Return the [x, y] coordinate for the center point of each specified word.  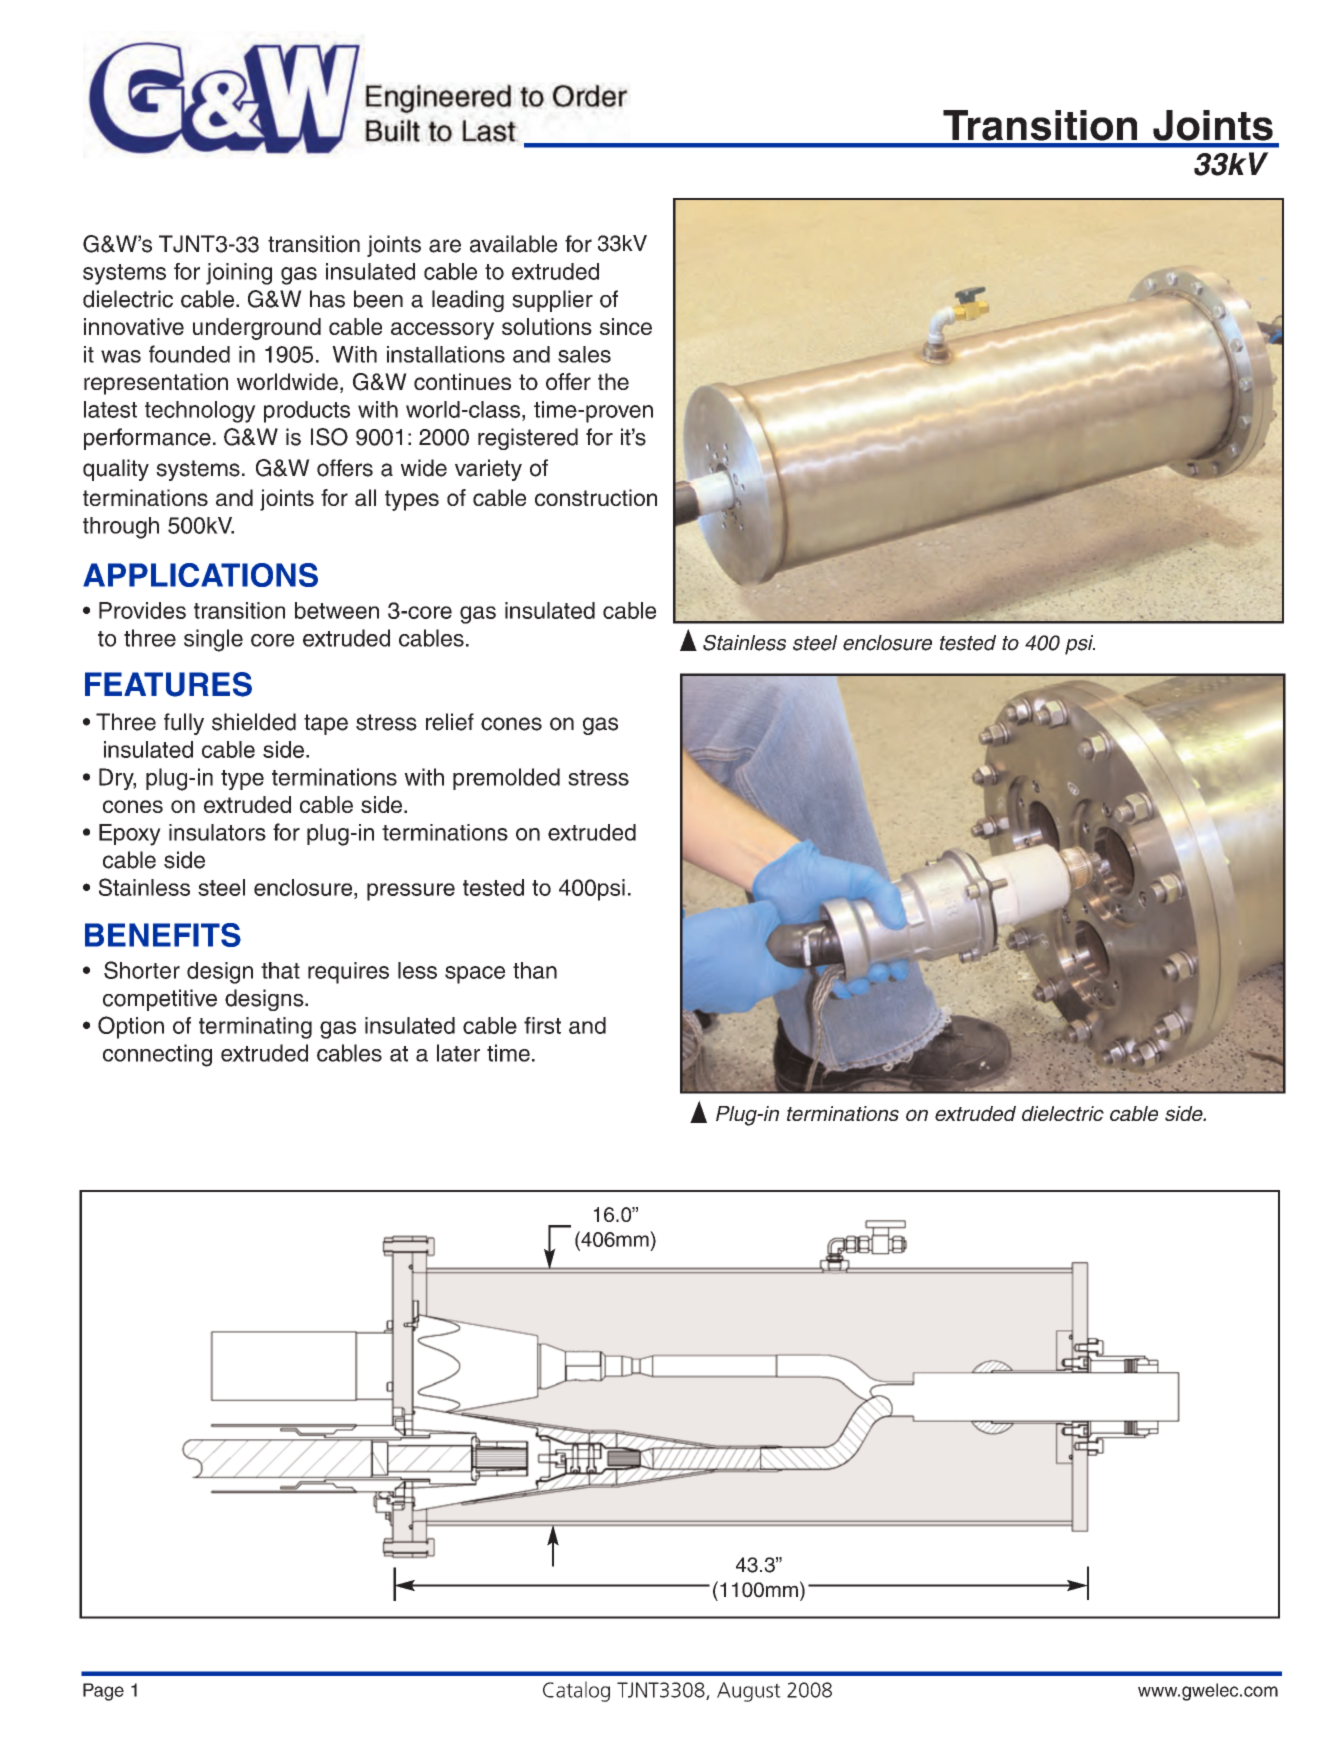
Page [103, 1692]
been [378, 299]
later [458, 1053]
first [542, 1025]
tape [326, 724]
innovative [134, 326]
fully [184, 724]
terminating [255, 1028]
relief [450, 722]
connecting [157, 1055]
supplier [552, 301]
